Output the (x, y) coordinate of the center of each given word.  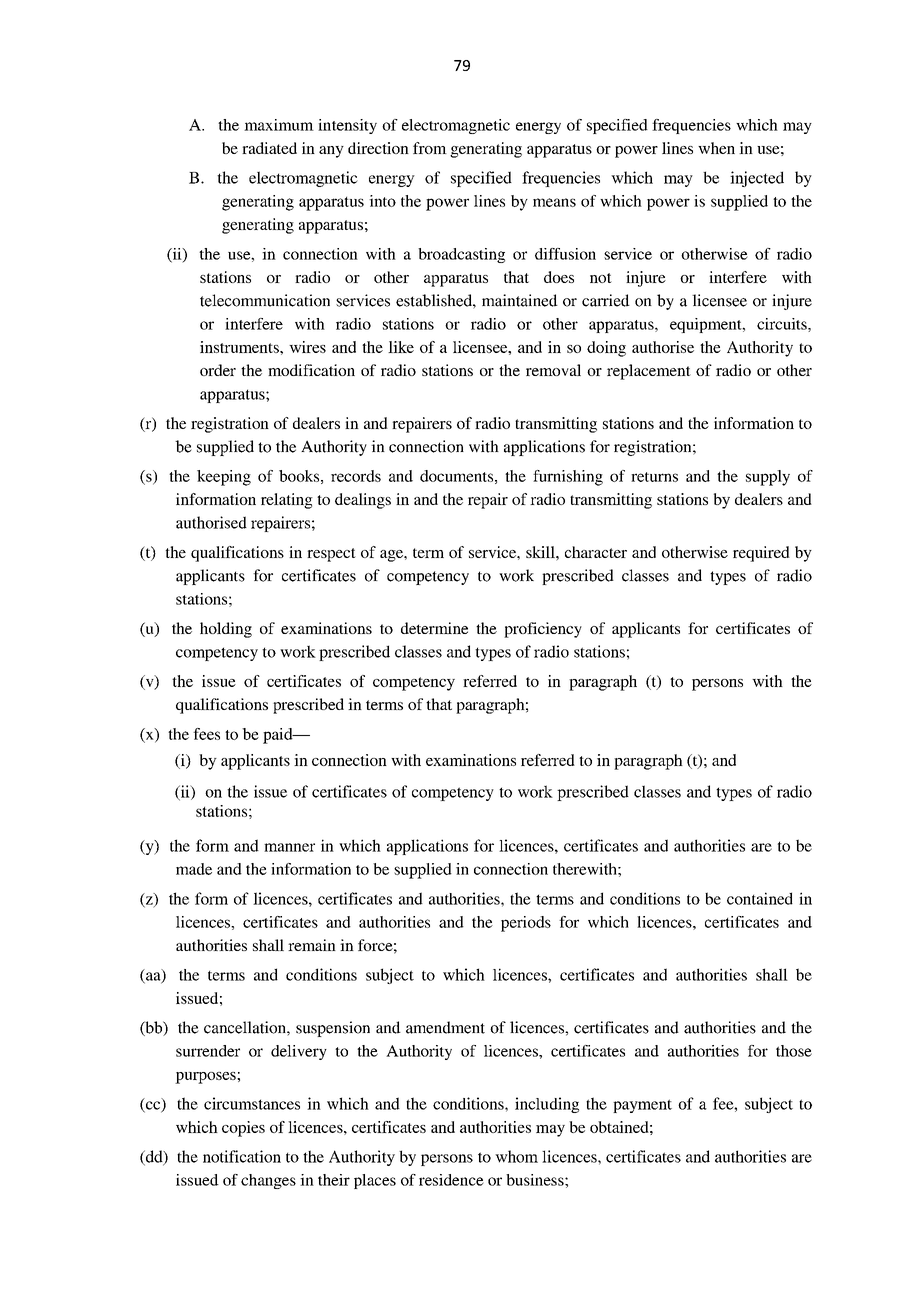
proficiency (543, 630)
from (430, 148)
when (716, 148)
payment (642, 1106)
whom (516, 1156)
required (761, 554)
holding (226, 630)
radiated (269, 148)
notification (242, 1156)
